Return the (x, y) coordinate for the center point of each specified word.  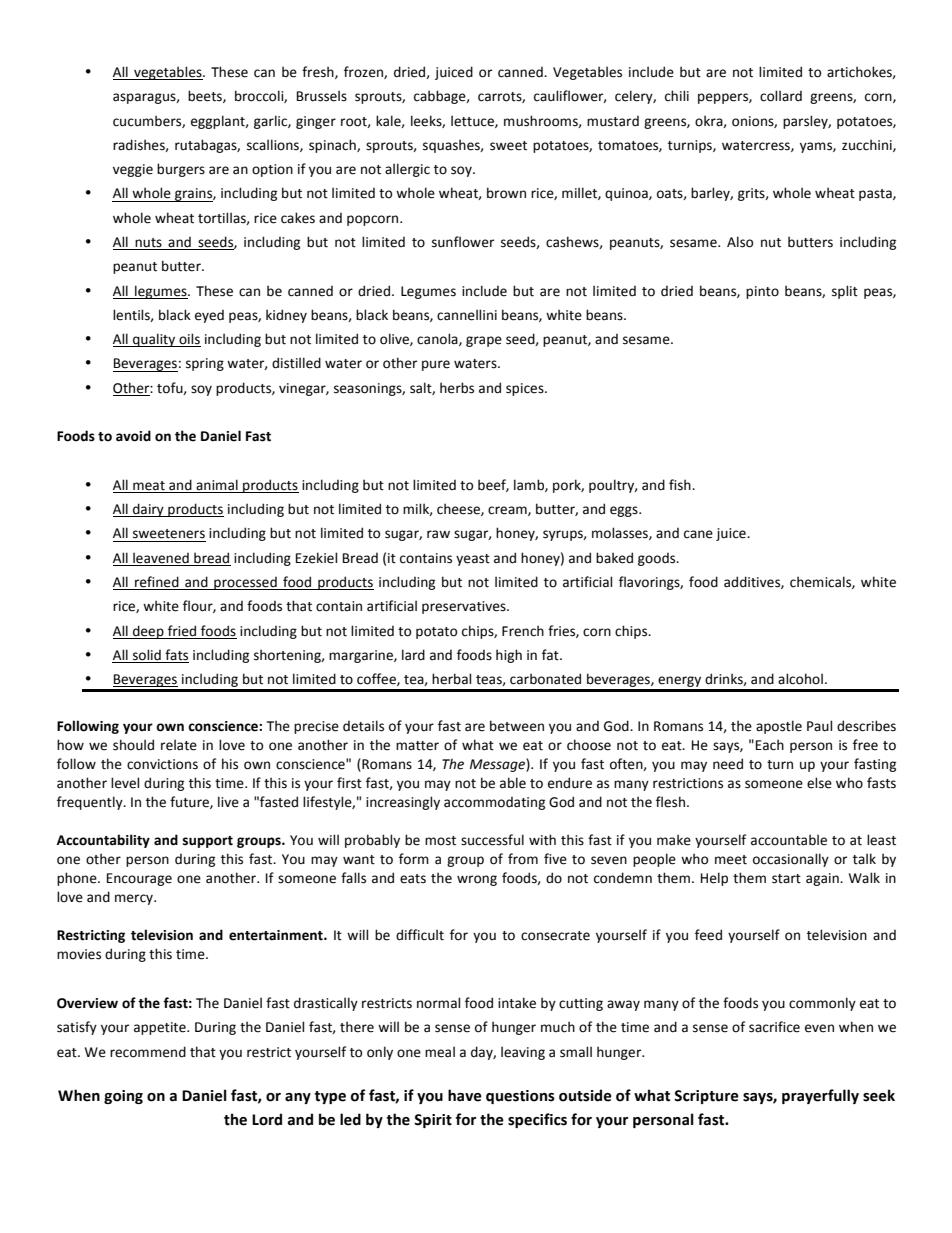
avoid (133, 436)
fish (681, 485)
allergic (407, 170)
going (123, 1097)
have (465, 1095)
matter (417, 746)
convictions (162, 764)
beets (206, 96)
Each (770, 745)
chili (677, 95)
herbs (457, 388)
